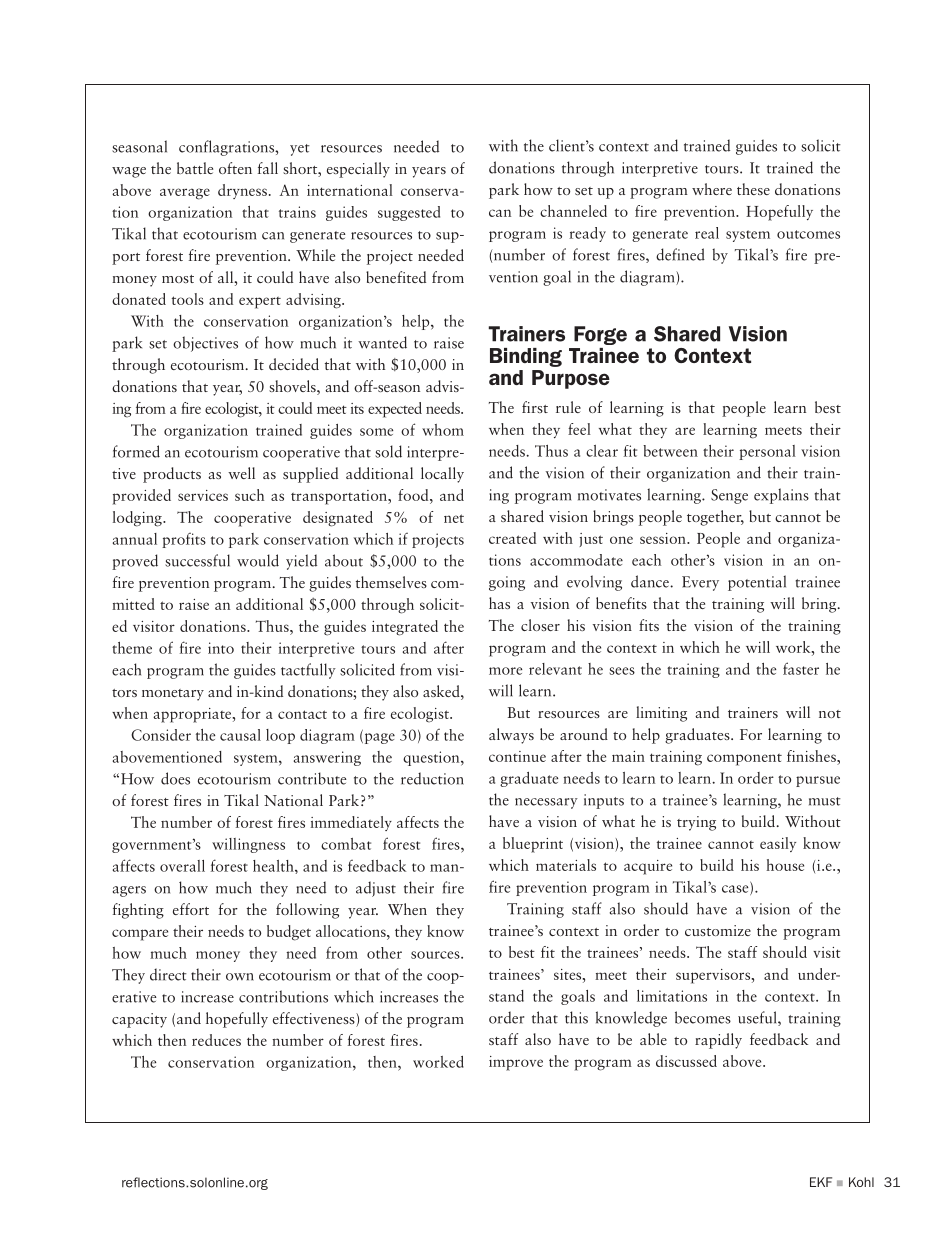 The height and width of the screenshot is (1233, 952). I want to click on materials, so click(566, 865).
